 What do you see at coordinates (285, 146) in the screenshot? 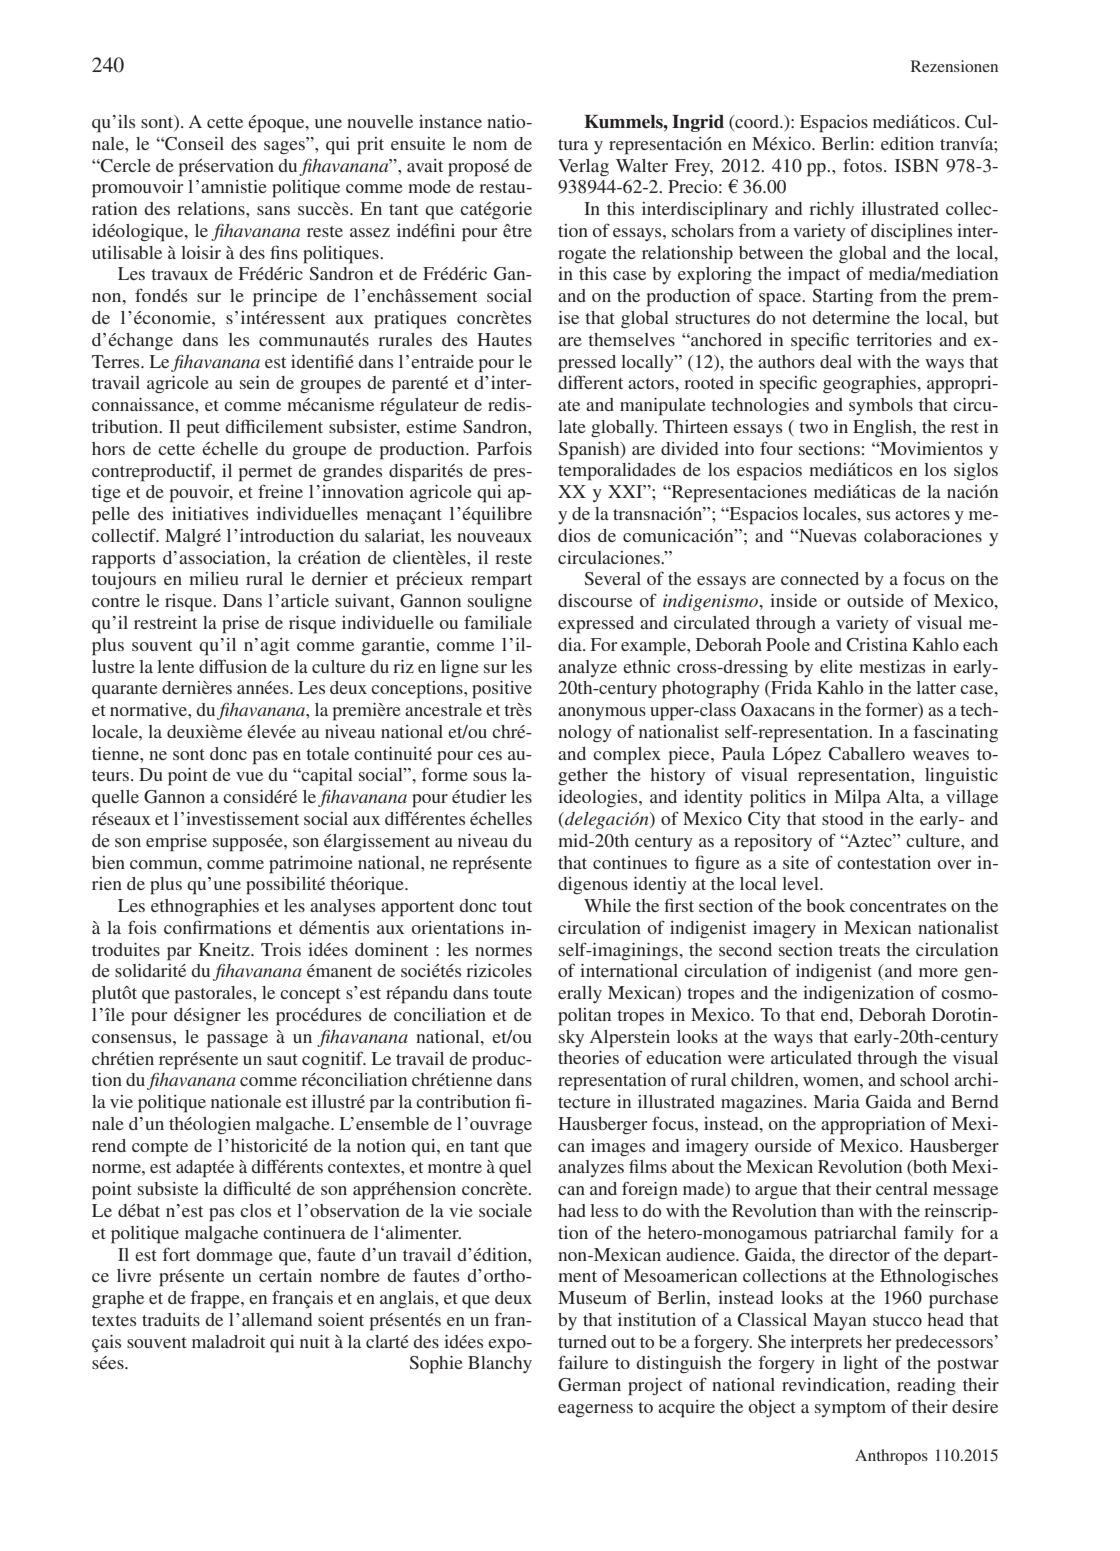
I see `sages` at bounding box center [285, 146].
